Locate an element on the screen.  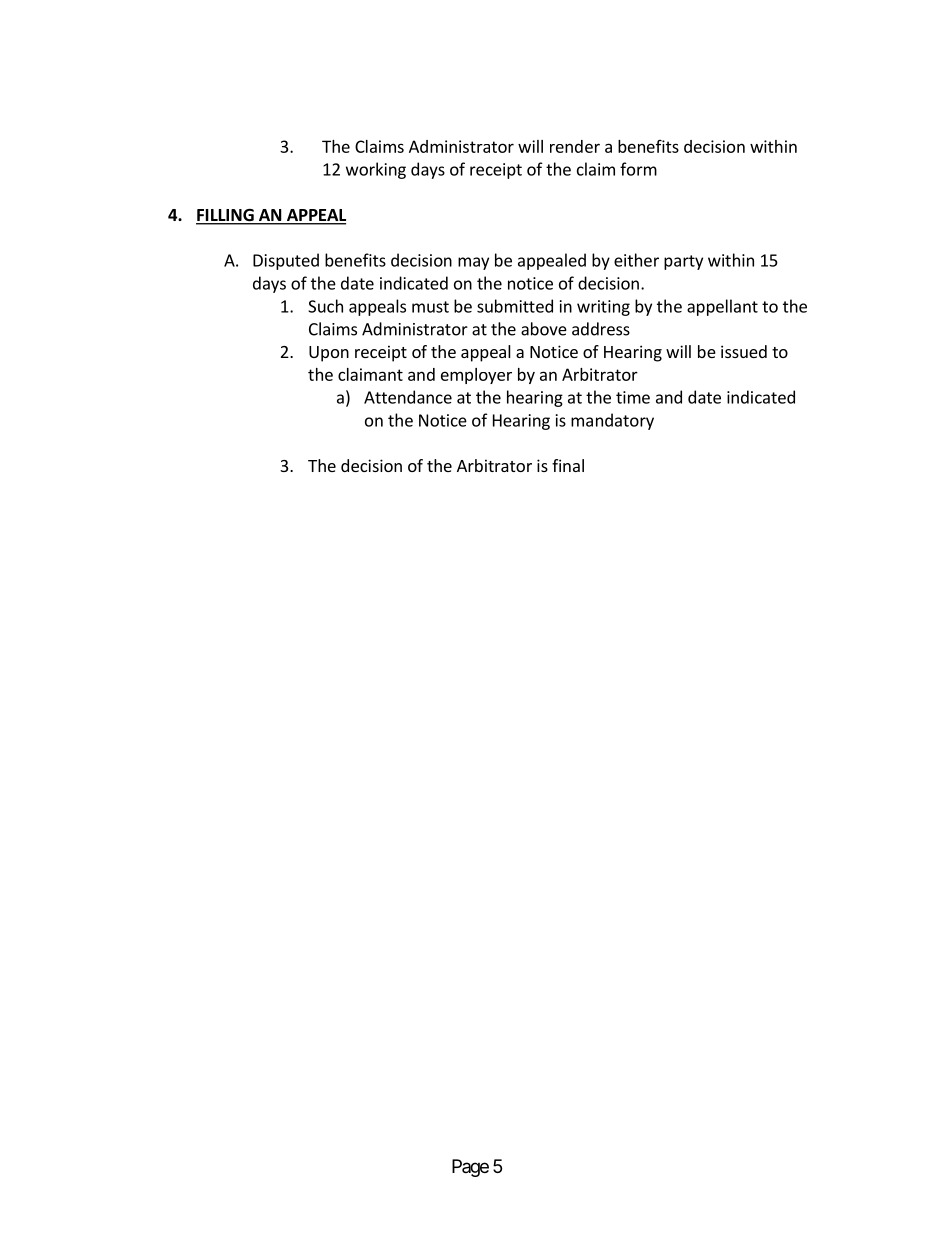
time is located at coordinates (633, 397).
